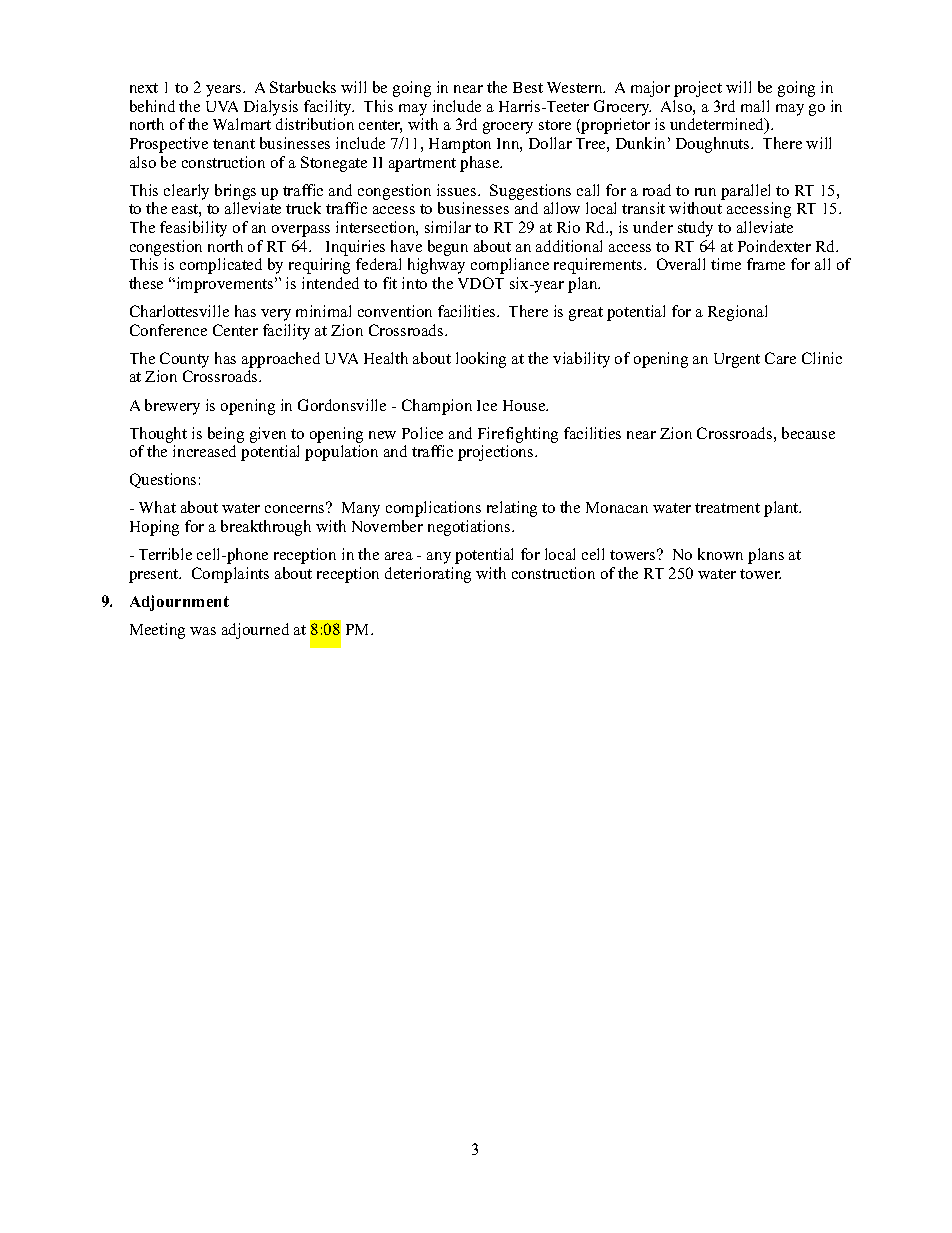 The height and width of the screenshot is (1233, 952). Describe the element at coordinates (271, 108) in the screenshot. I see `Dialysis` at that location.
